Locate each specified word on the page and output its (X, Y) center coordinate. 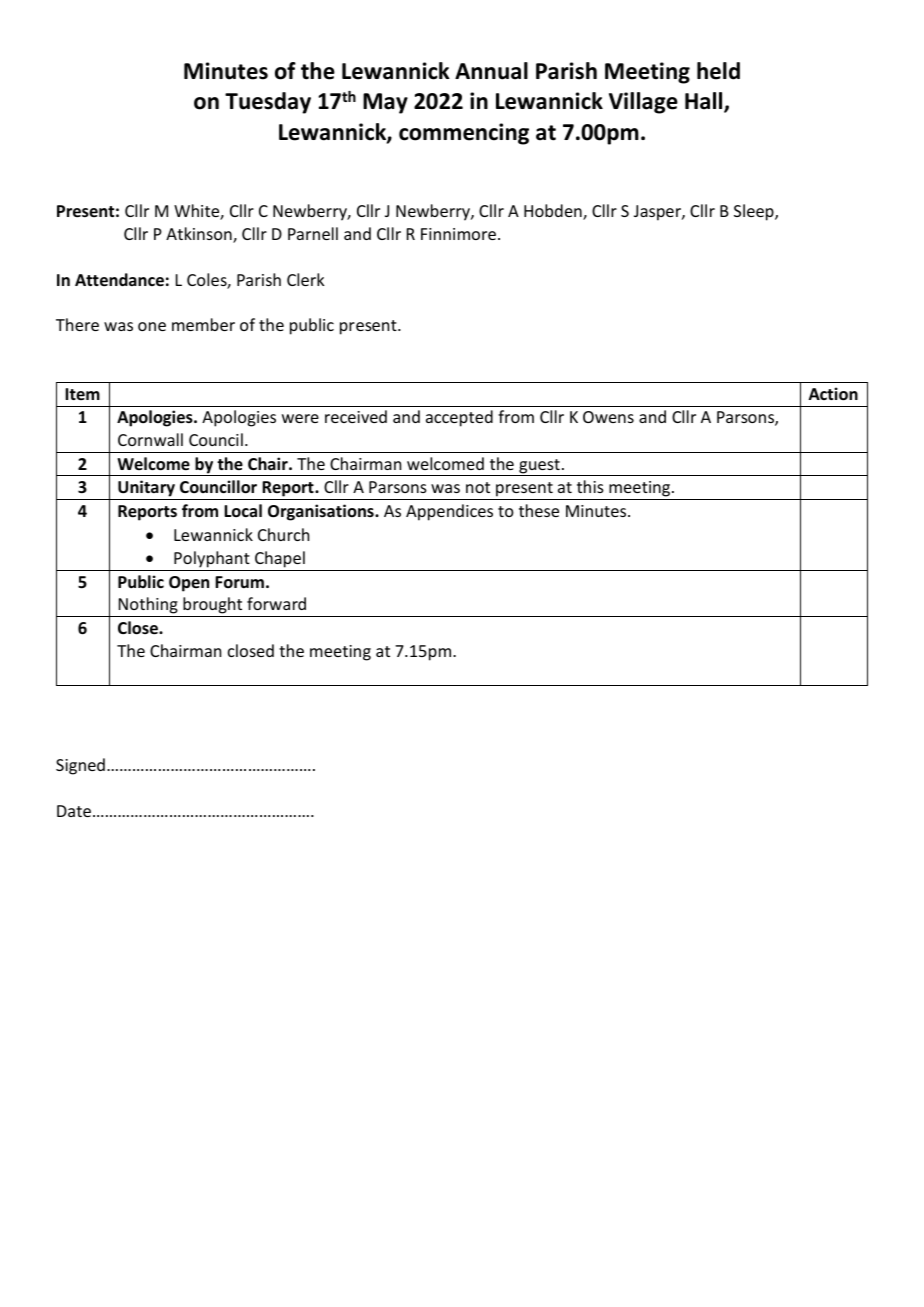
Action (833, 394)
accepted (459, 418)
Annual (491, 71)
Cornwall (150, 439)
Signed (80, 766)
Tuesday (268, 103)
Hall (705, 102)
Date (74, 811)
